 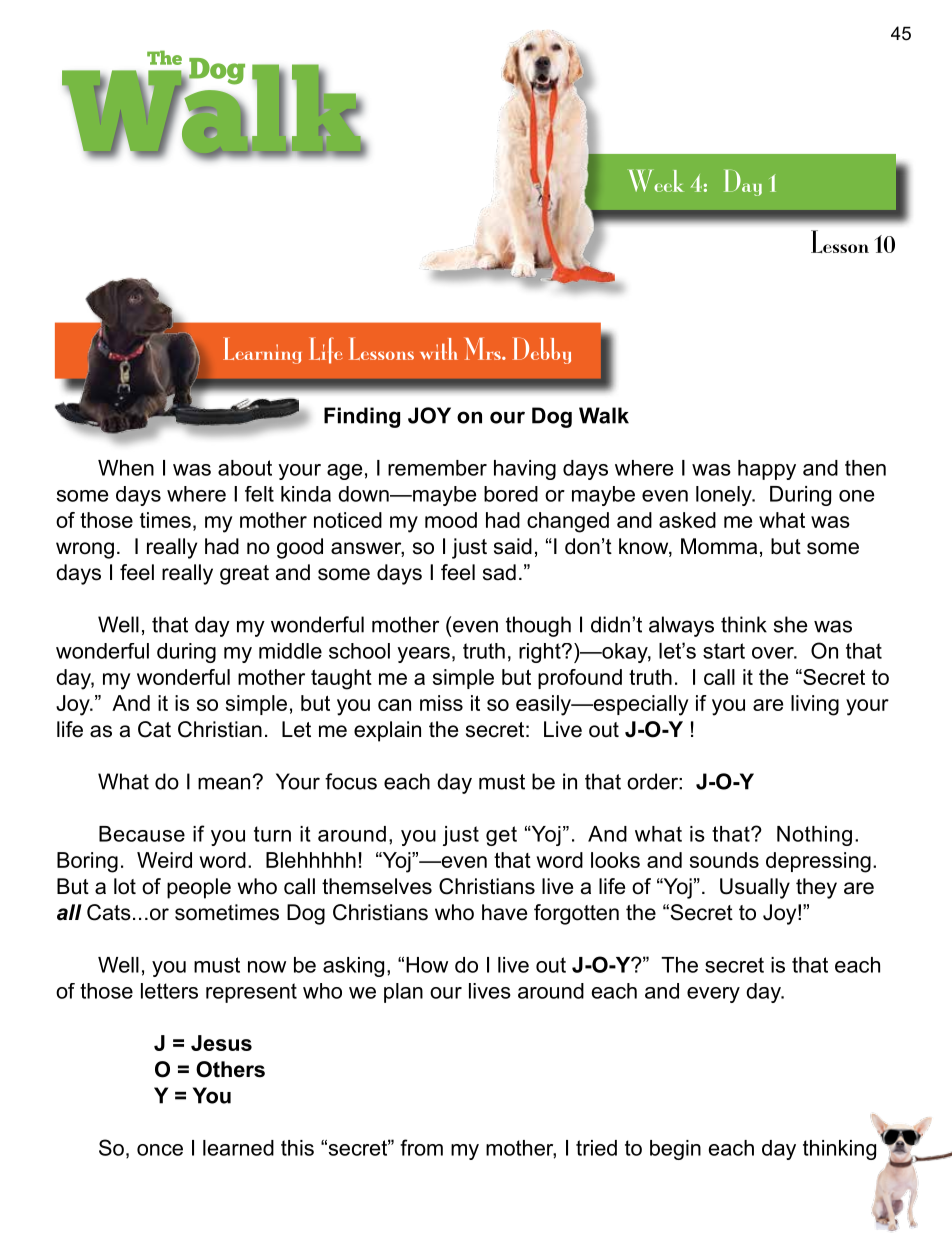 I want to click on mean, so click(x=225, y=783).
